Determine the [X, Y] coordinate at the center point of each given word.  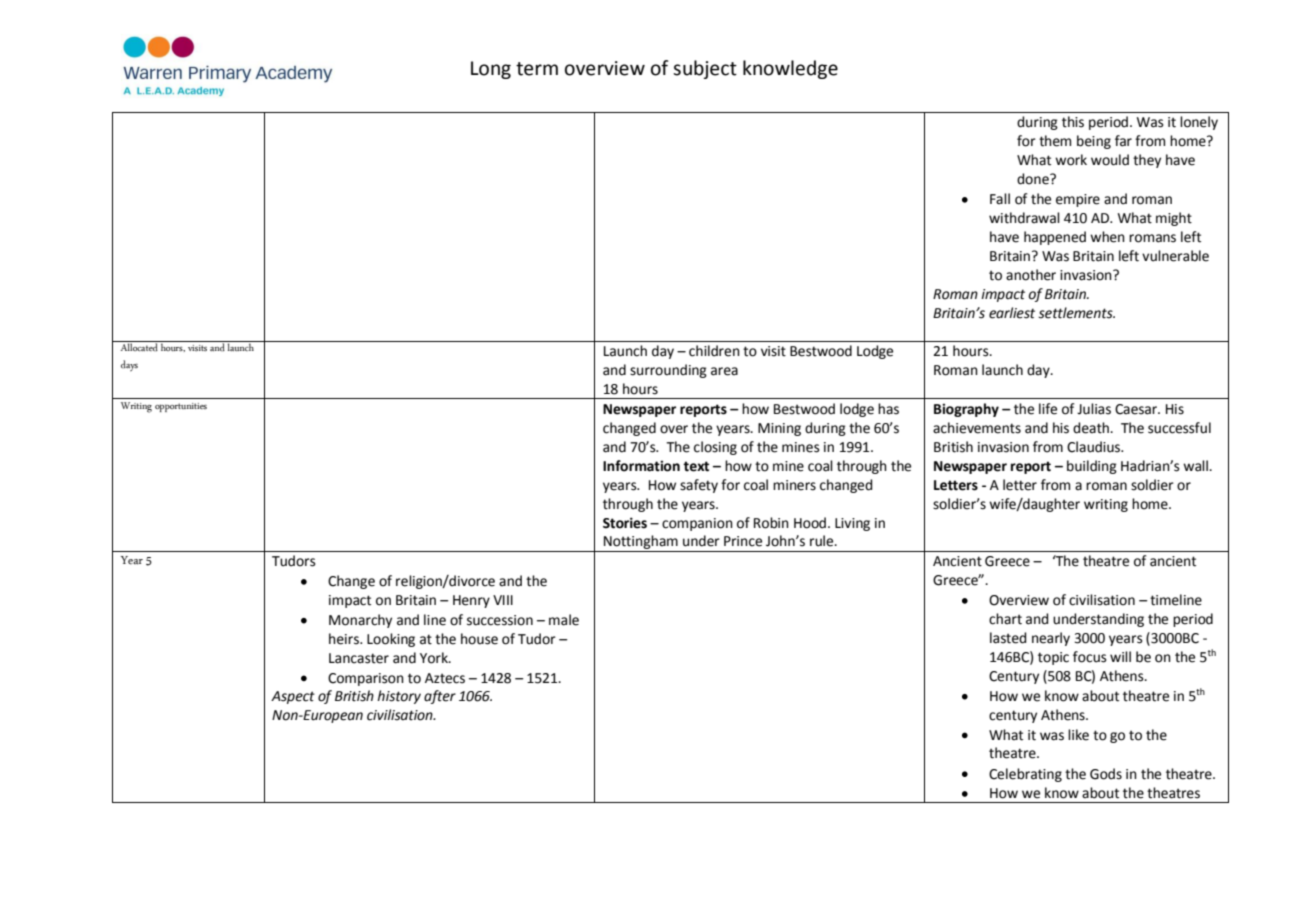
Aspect [293, 697]
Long [491, 70]
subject [705, 69]
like [1078, 735]
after [440, 697]
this [1073, 122]
